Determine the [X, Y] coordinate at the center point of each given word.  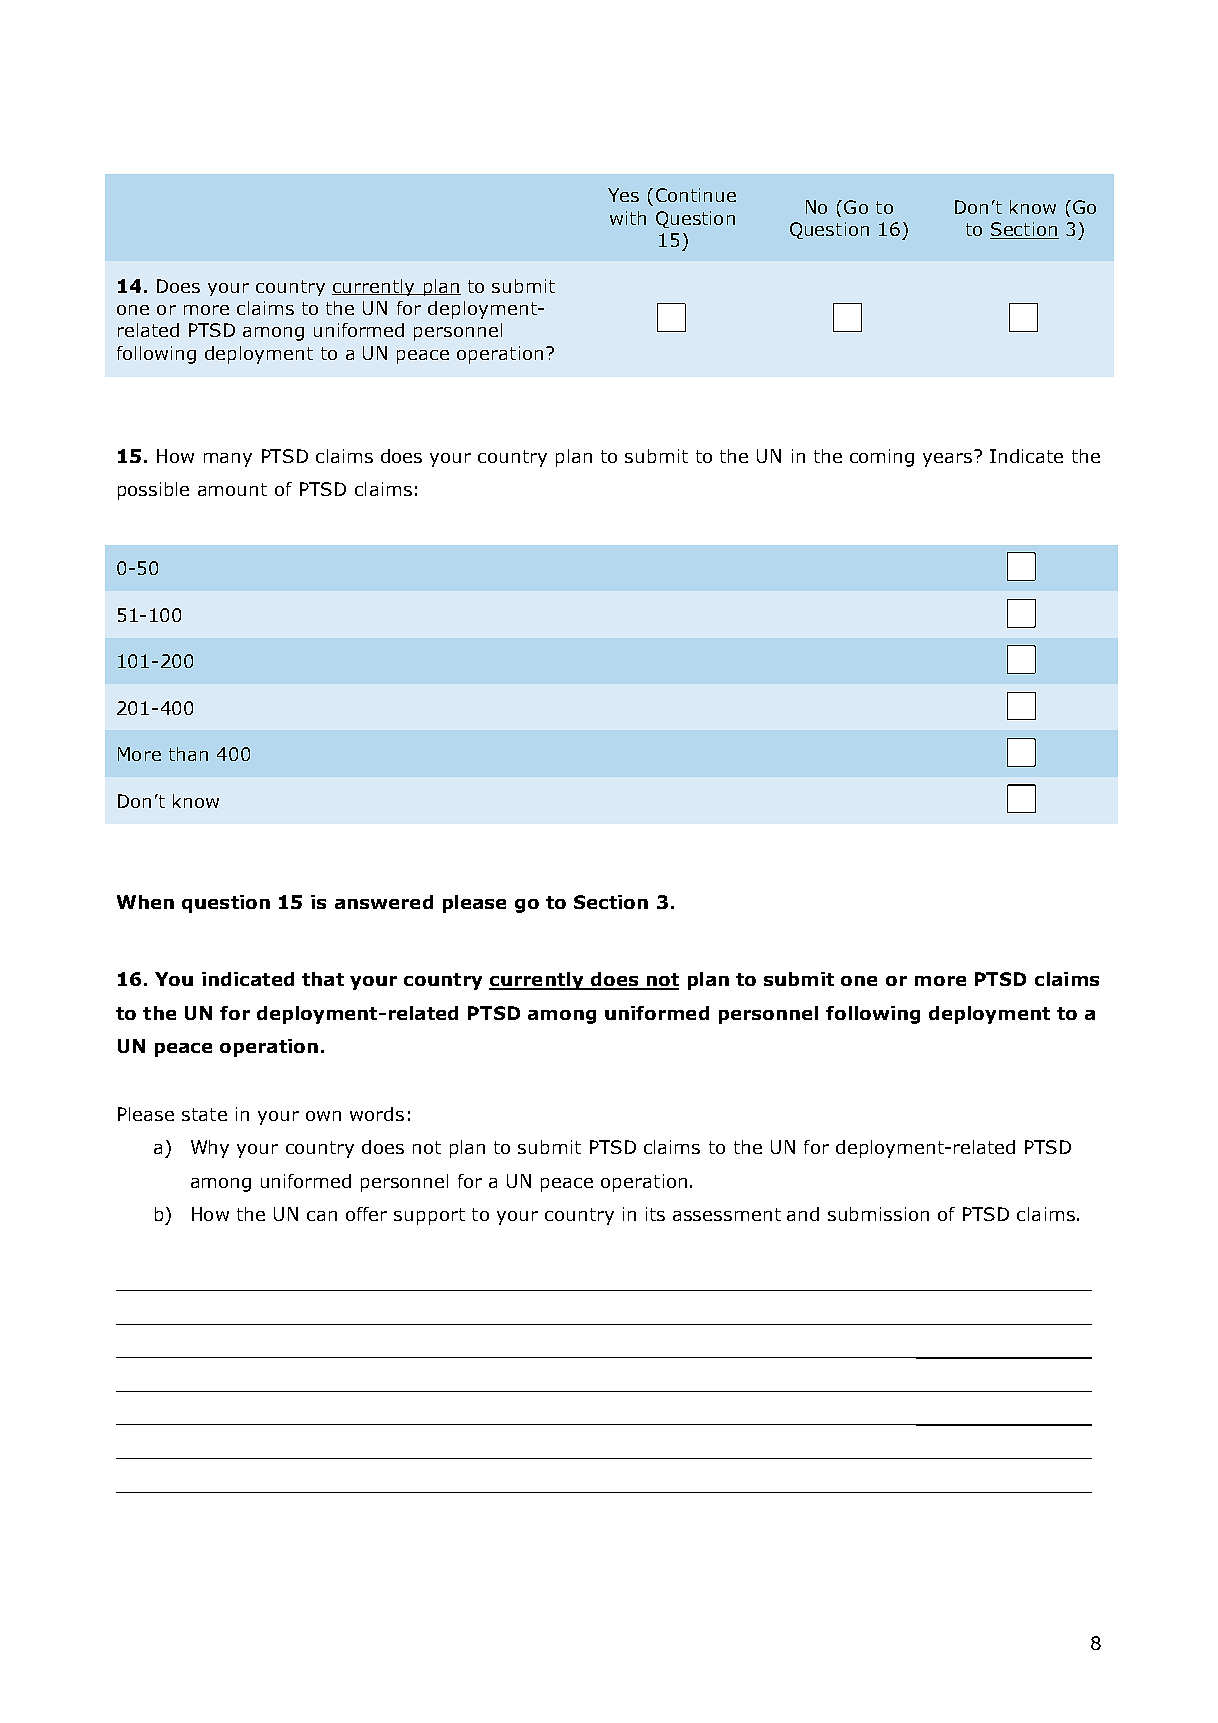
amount [232, 489]
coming [882, 458]
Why [210, 1149]
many [228, 460]
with [628, 218]
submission [878, 1214]
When [145, 902]
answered [384, 902]
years [947, 460]
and [803, 1214]
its [655, 1214]
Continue [696, 195]
